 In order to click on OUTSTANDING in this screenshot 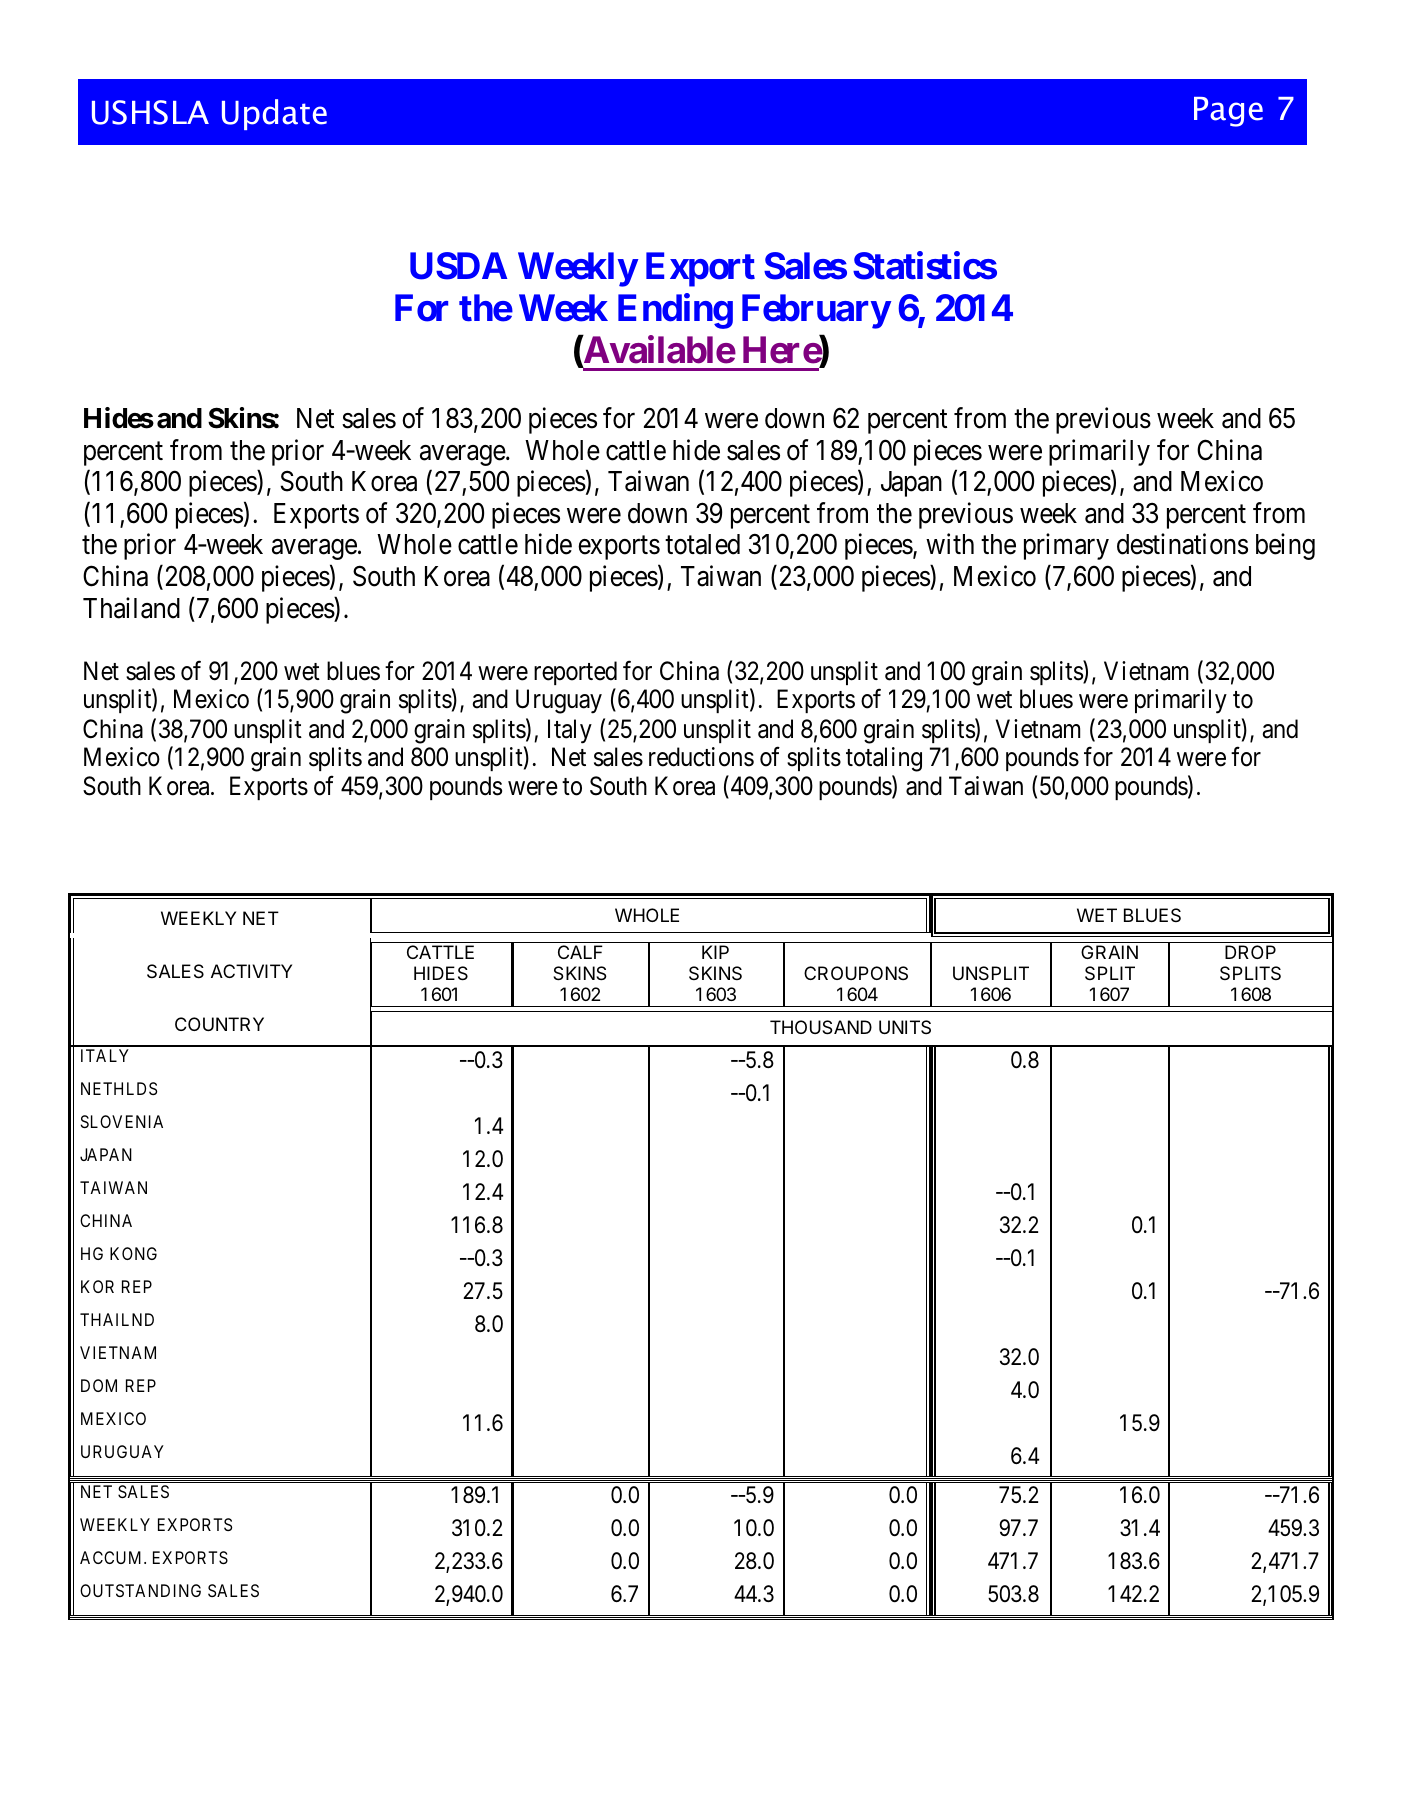, I will do `click(140, 1590)`.
